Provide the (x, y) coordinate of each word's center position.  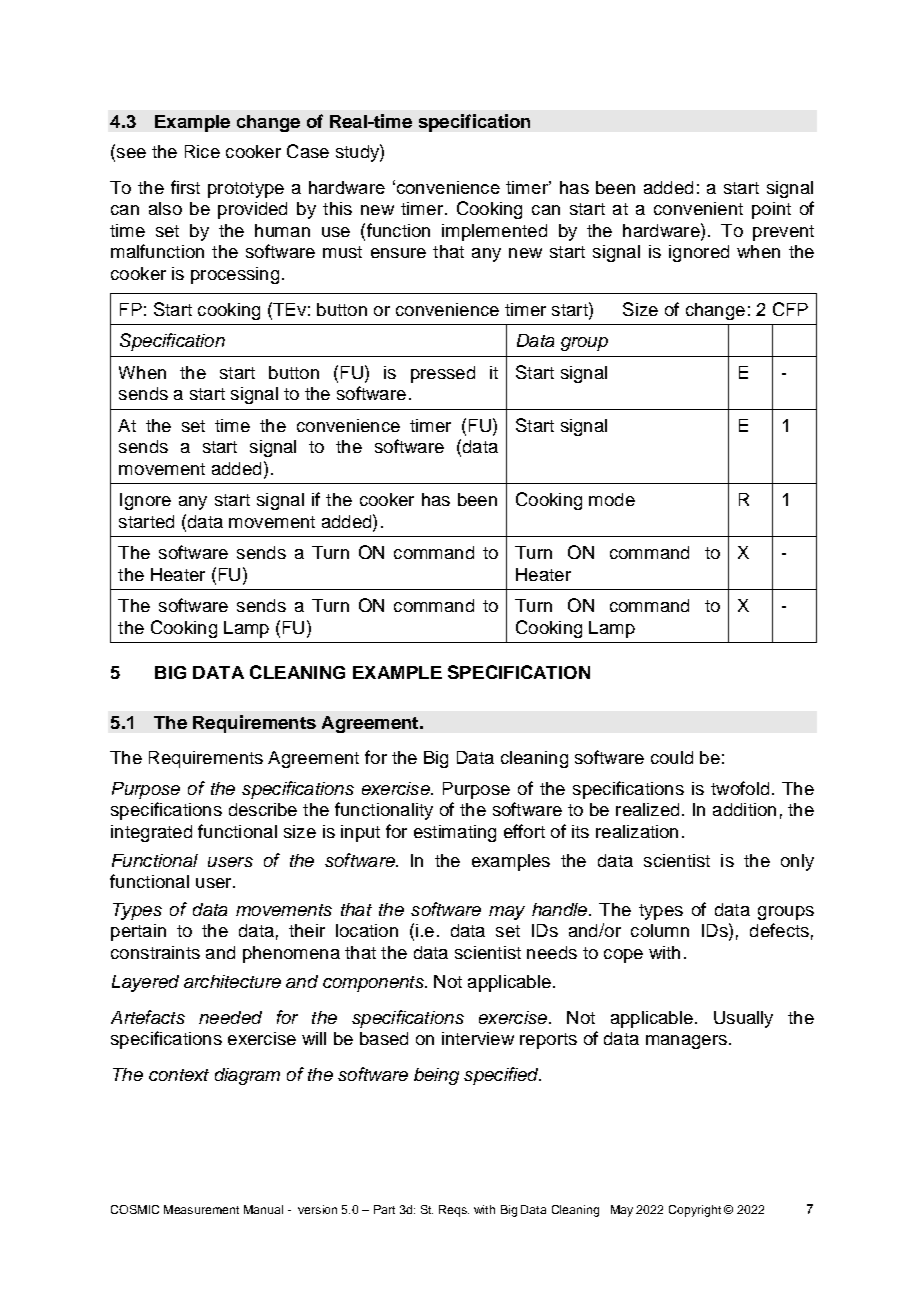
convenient (698, 208)
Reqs (454, 1211)
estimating (455, 833)
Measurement (201, 1209)
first (185, 187)
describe (263, 809)
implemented (494, 232)
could (672, 757)
